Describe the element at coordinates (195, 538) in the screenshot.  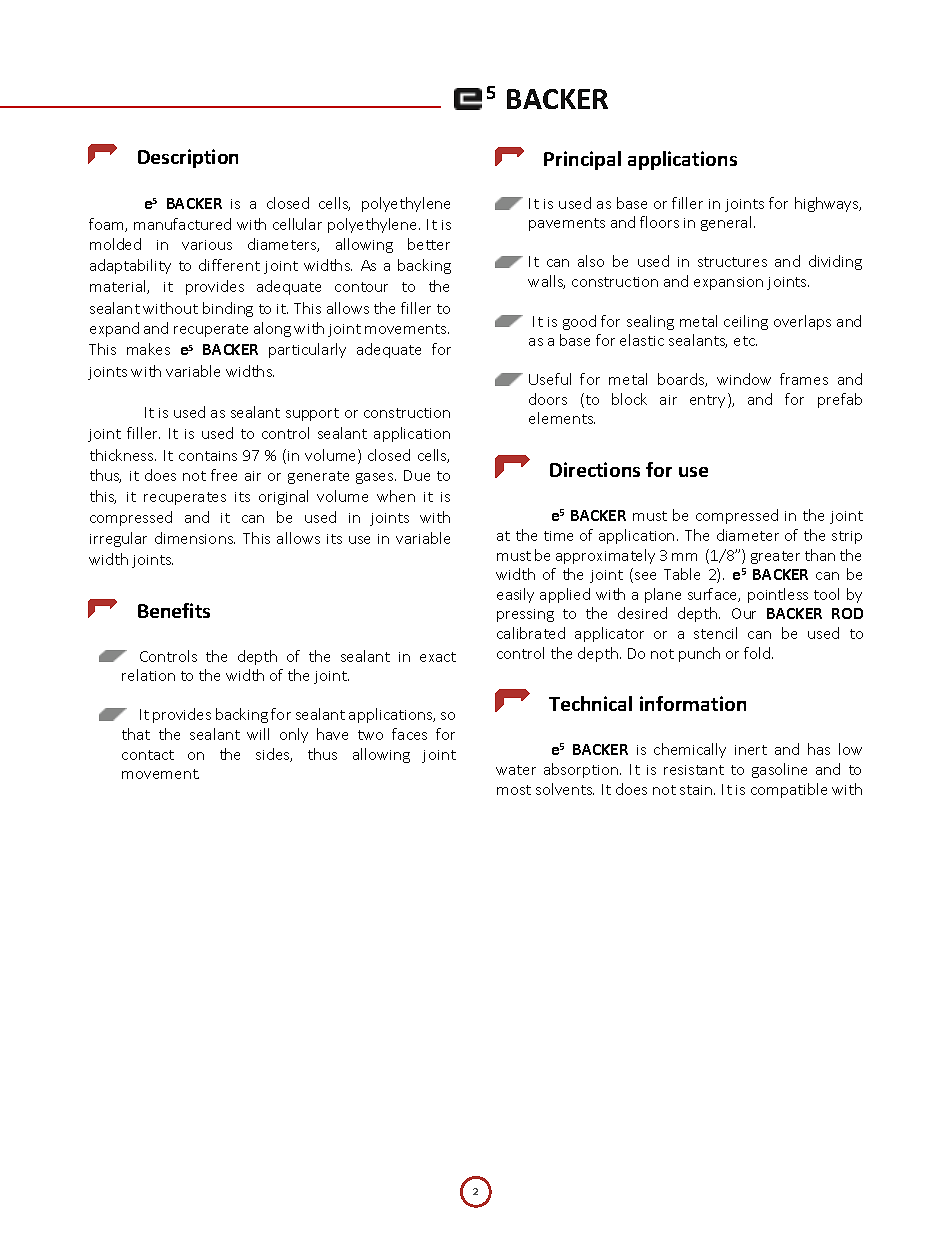
I see `dimensions` at that location.
